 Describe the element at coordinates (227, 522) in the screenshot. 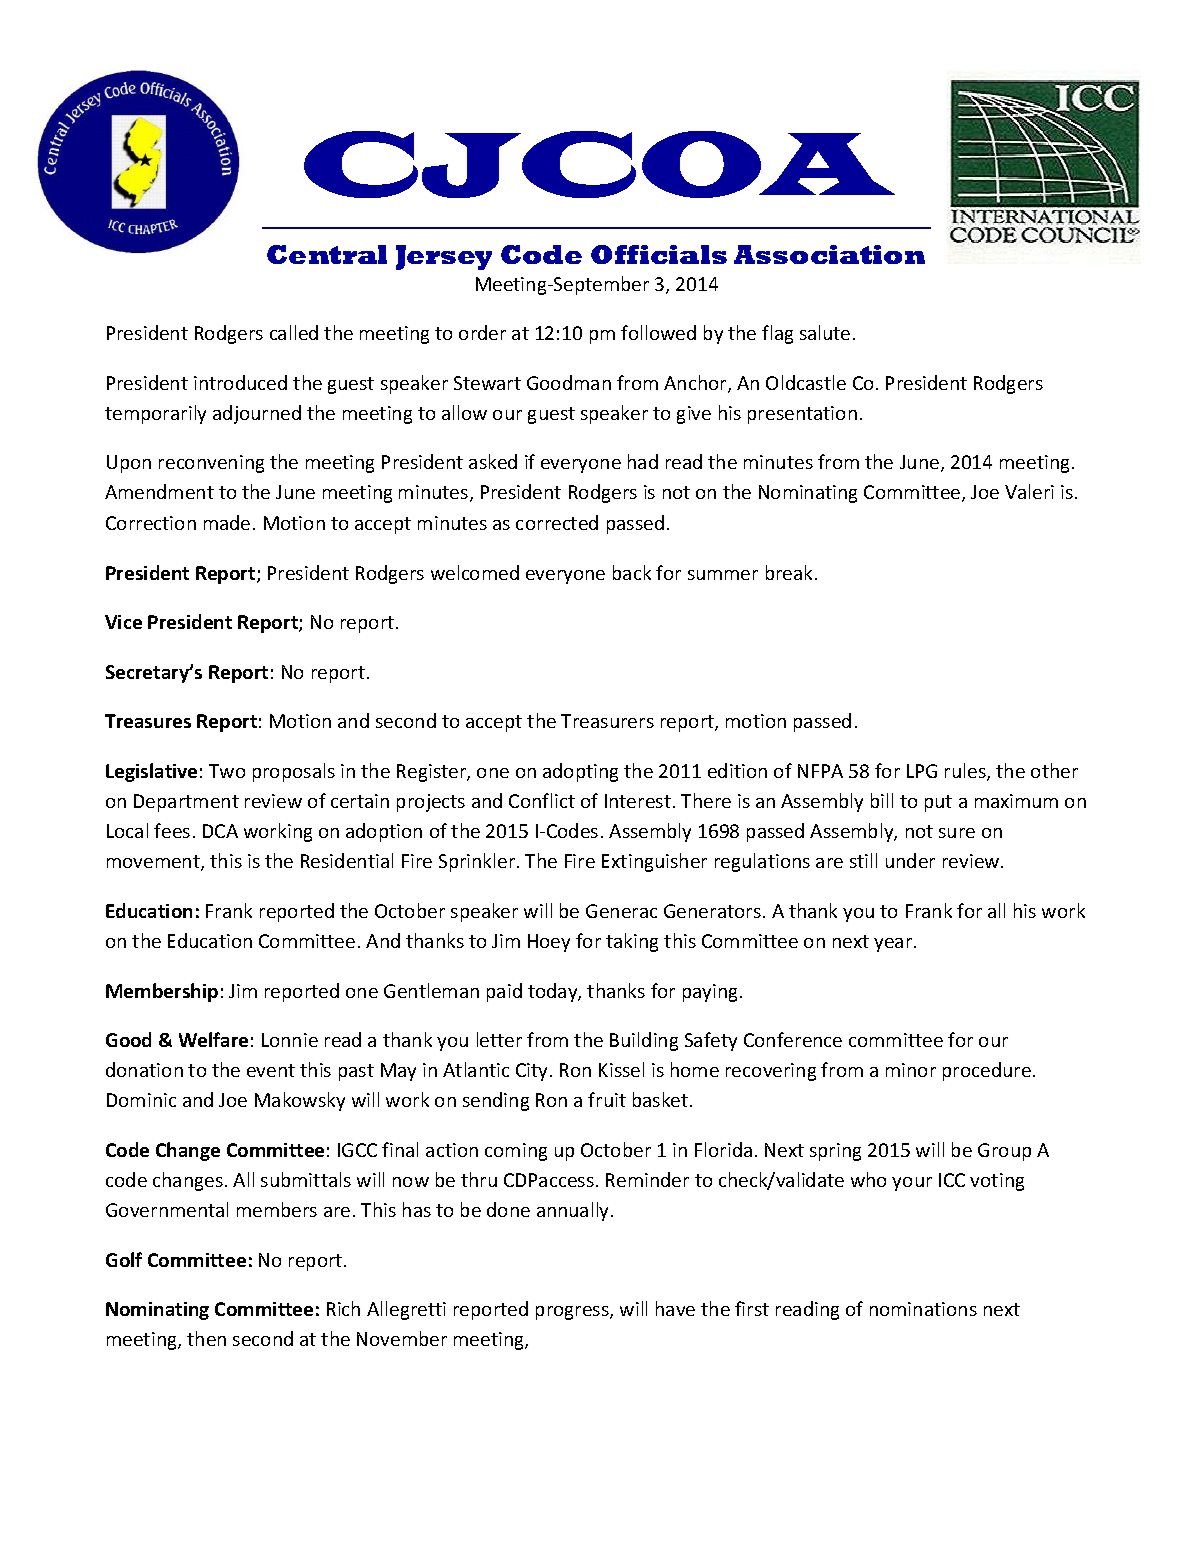

I see `made` at that location.
